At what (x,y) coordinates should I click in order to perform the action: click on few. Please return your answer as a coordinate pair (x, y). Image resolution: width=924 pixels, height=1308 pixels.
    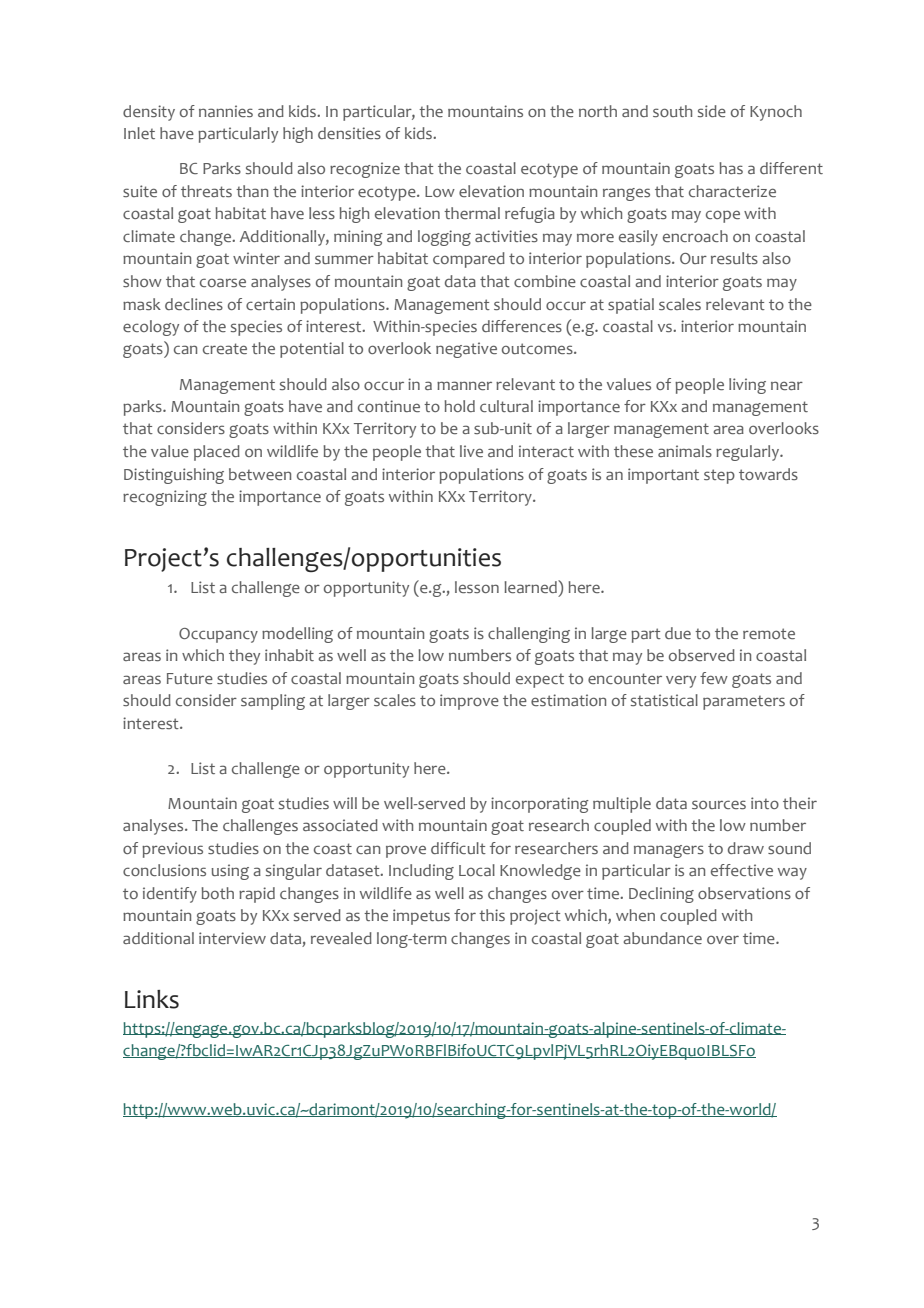
    Looking at the image, I should click on (714, 678).
